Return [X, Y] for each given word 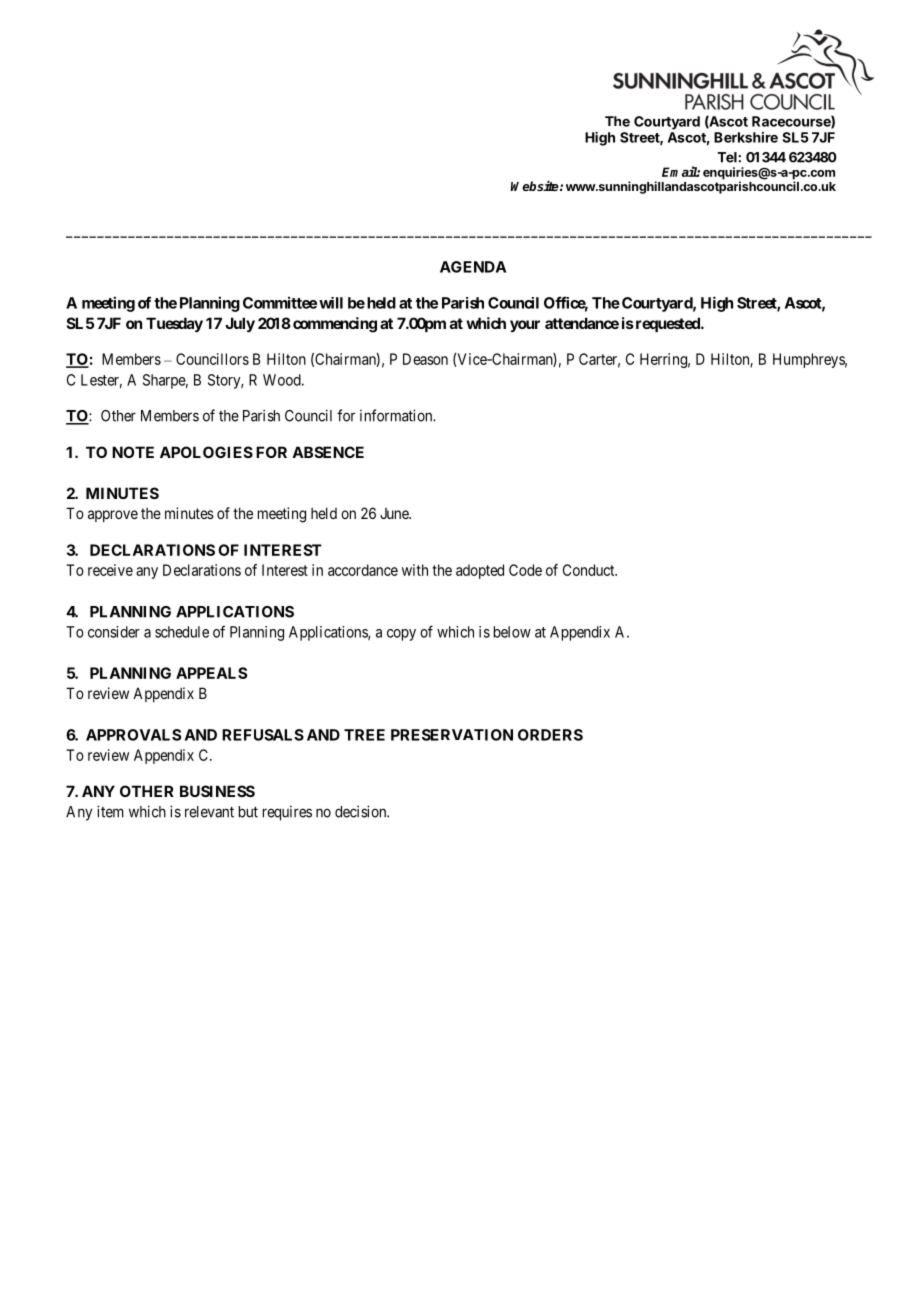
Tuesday [174, 324]
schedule [182, 632]
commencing [335, 325]
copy [401, 635]
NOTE [133, 452]
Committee [280, 302]
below [512, 632]
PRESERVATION [452, 735]
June [395, 513]
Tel [728, 157]
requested [667, 324]
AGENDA [473, 267]
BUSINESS [217, 791]
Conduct [590, 570]
